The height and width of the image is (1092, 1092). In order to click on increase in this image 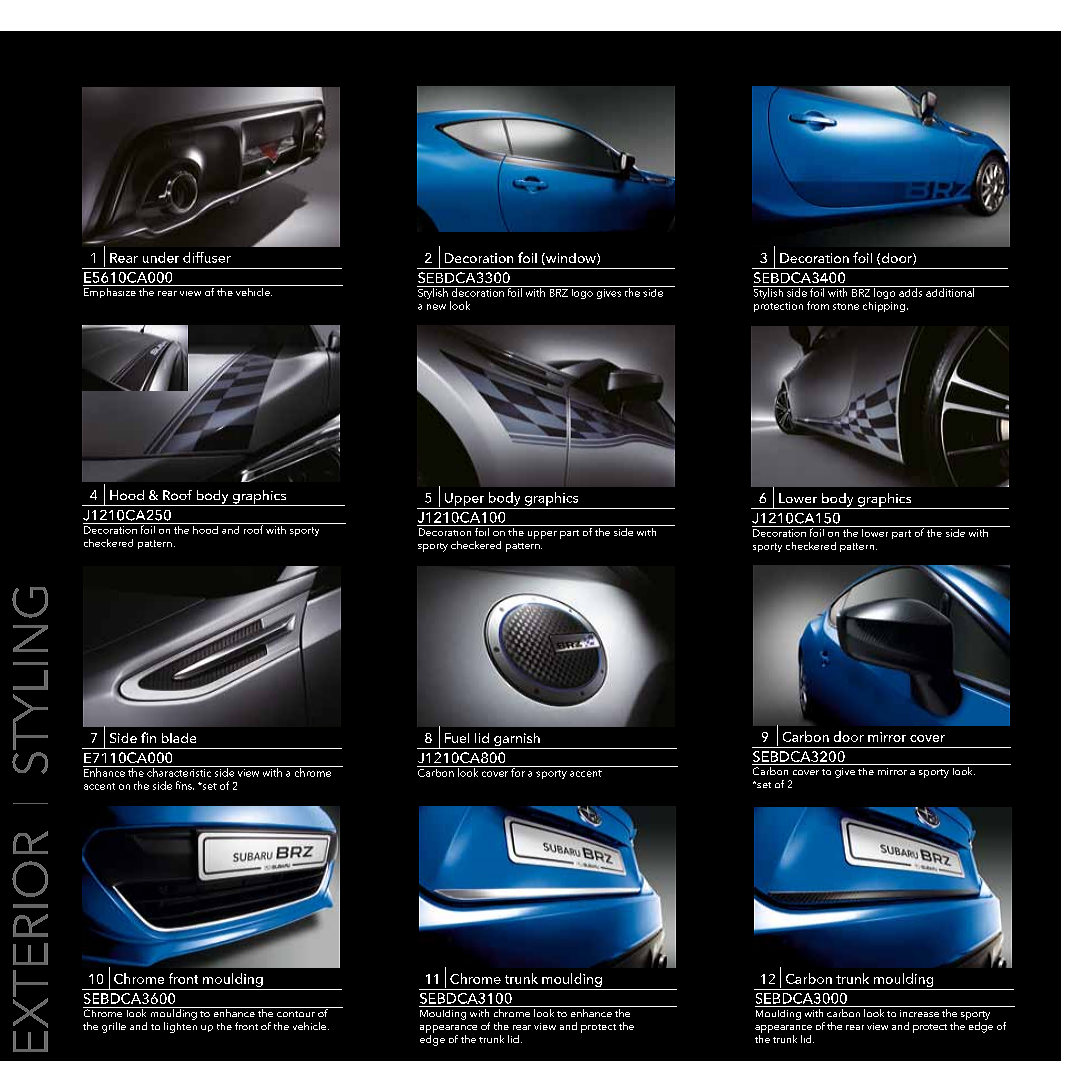, I will do `click(919, 1013)`.
